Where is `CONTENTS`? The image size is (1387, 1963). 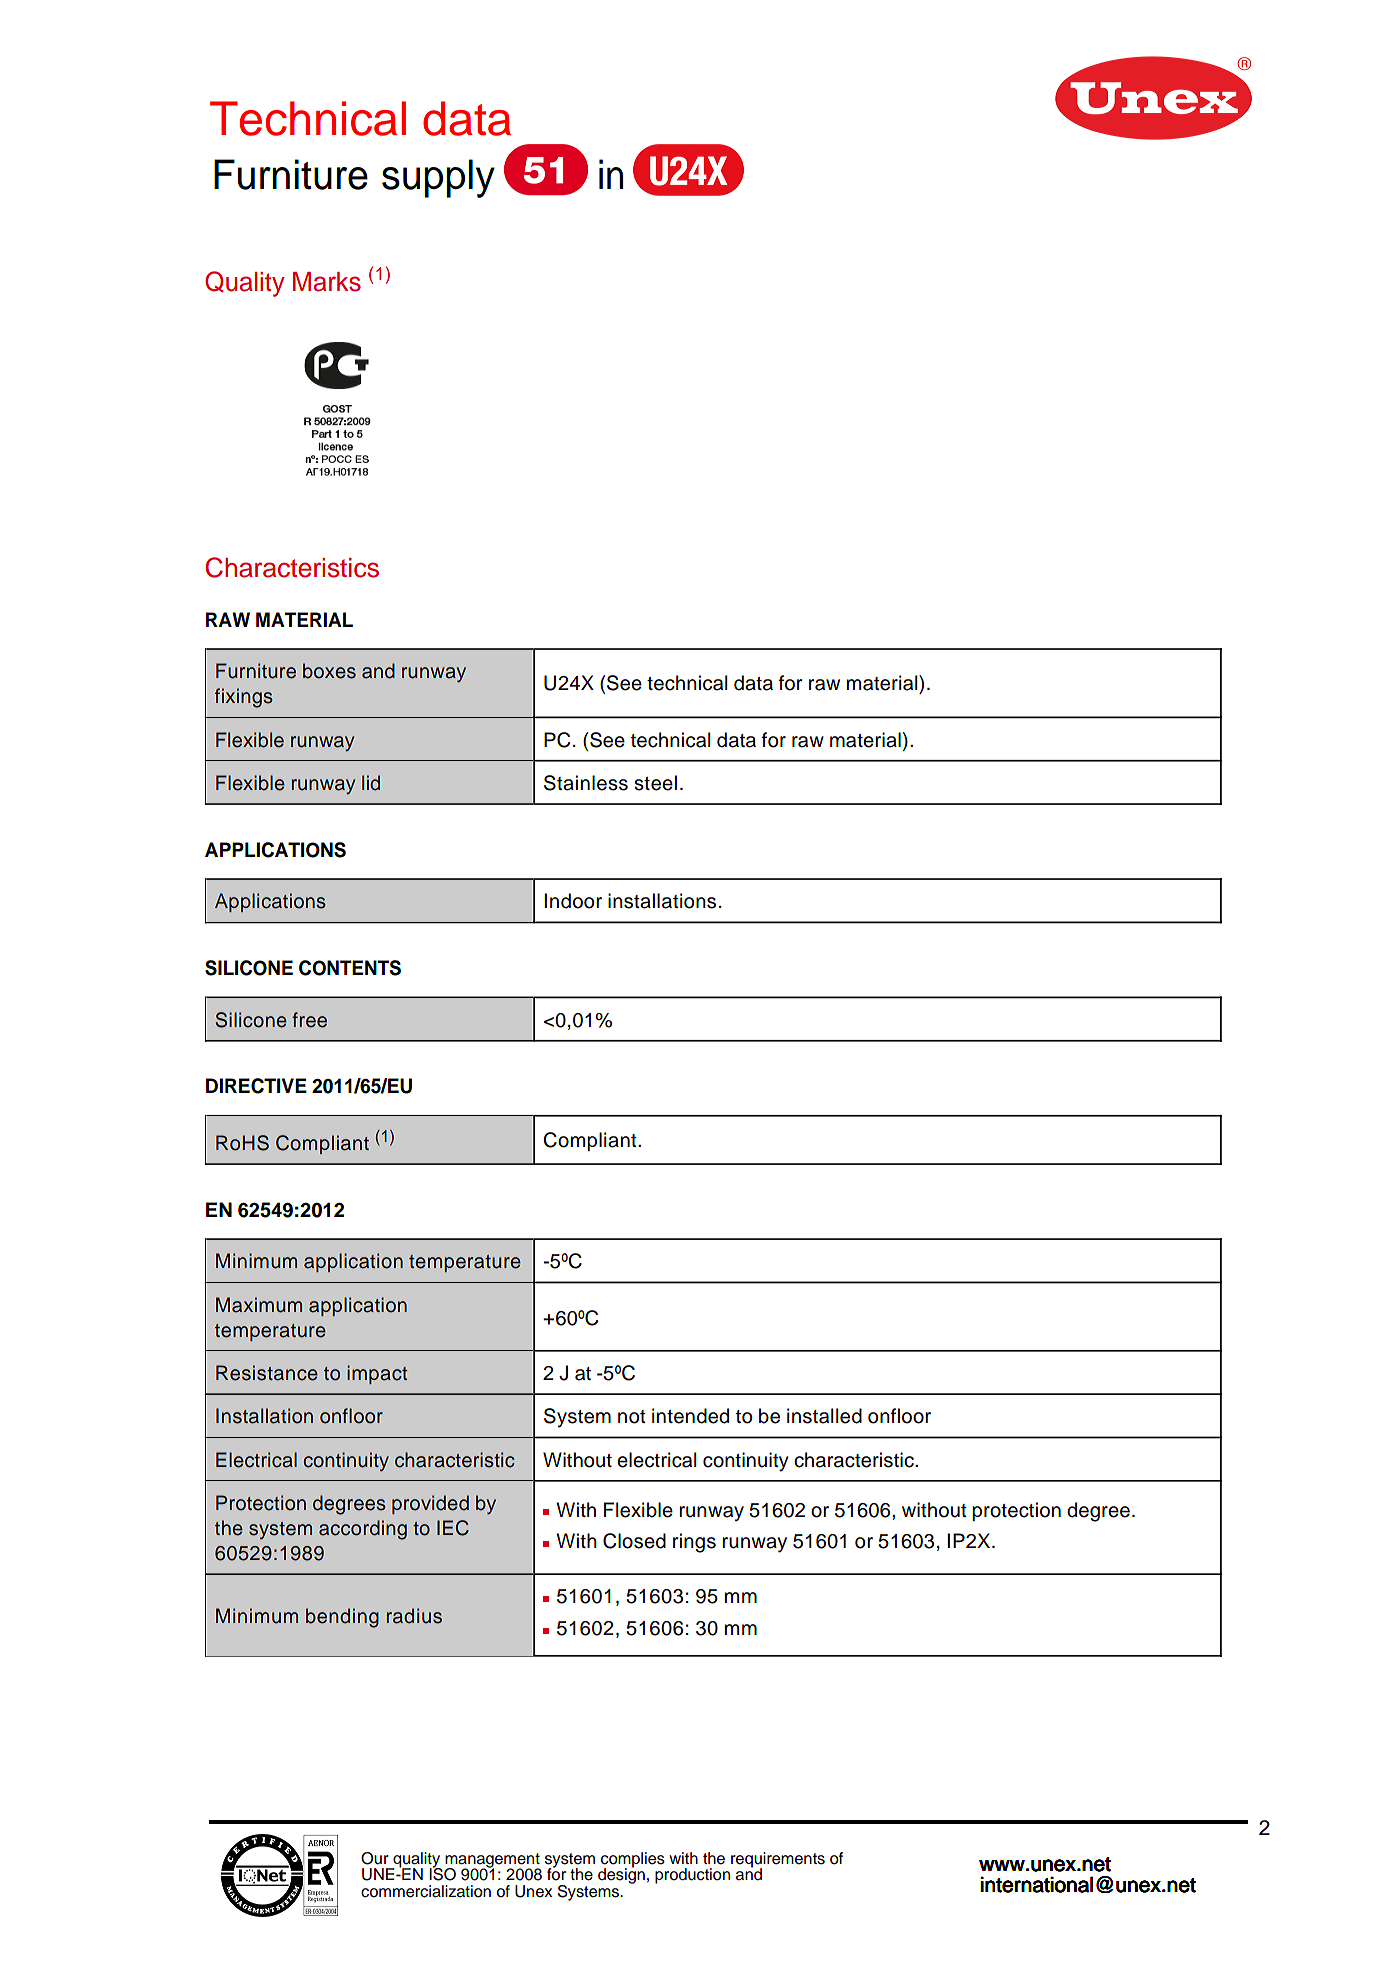 CONTENTS is located at coordinates (350, 968).
